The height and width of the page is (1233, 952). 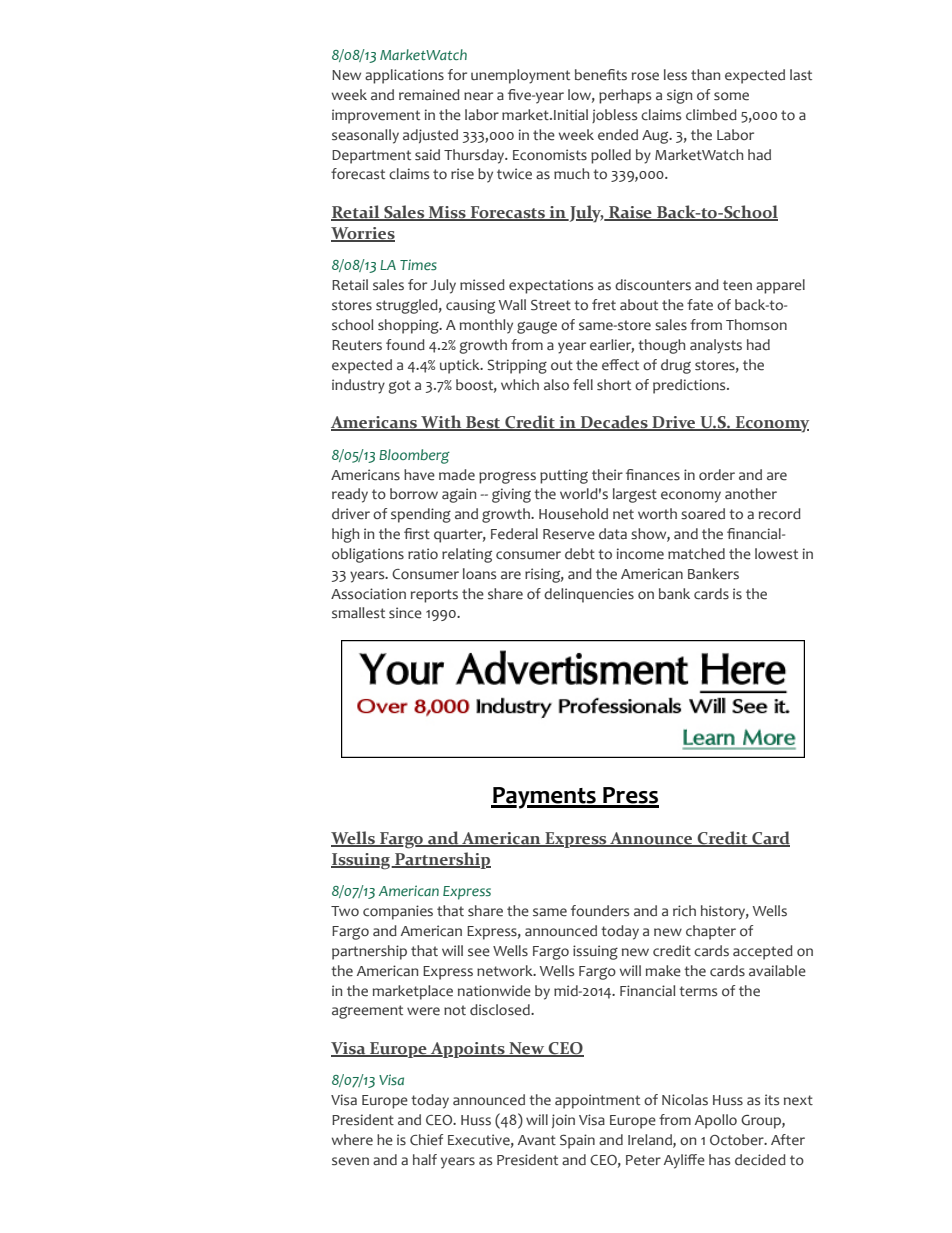 What do you see at coordinates (577, 1141) in the page?
I see `Spain` at bounding box center [577, 1141].
